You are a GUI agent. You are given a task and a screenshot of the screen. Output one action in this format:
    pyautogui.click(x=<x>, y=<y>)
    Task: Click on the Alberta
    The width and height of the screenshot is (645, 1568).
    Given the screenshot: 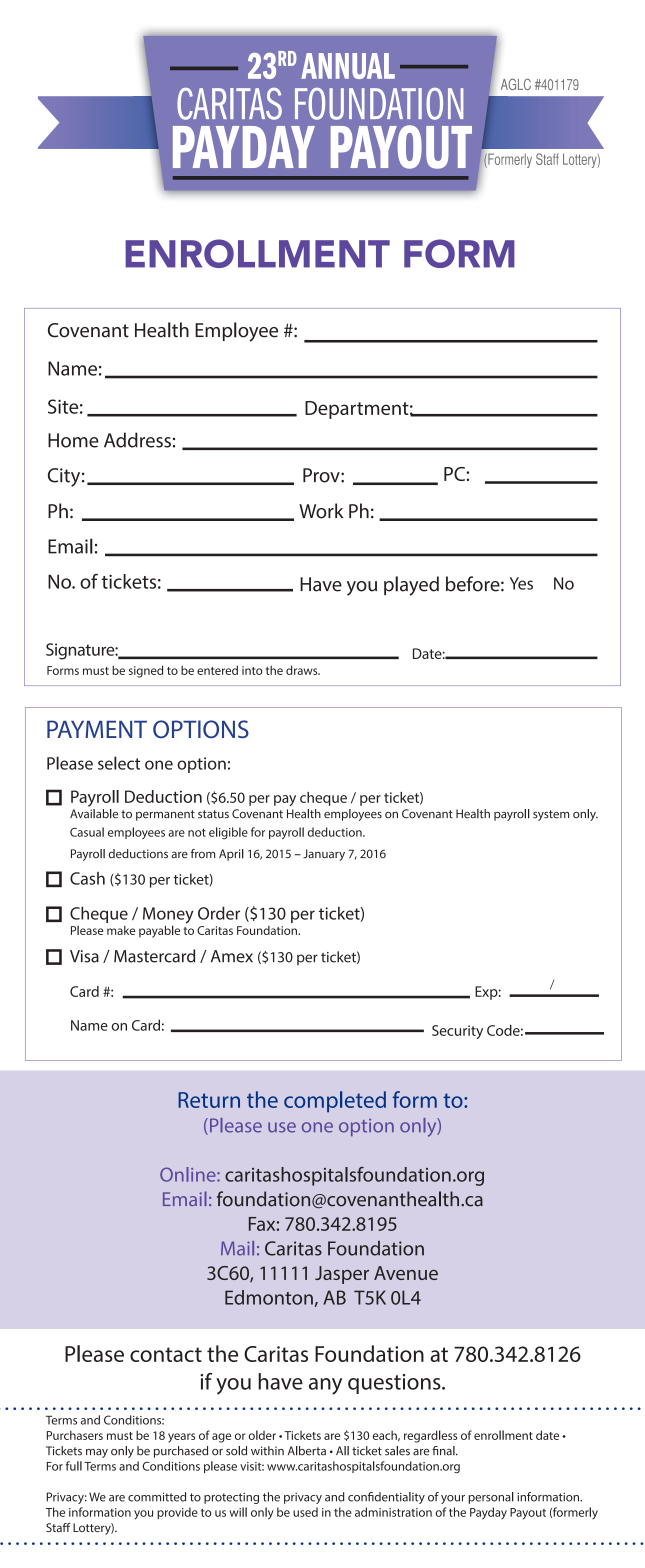 What is the action you would take?
    pyautogui.click(x=307, y=1451)
